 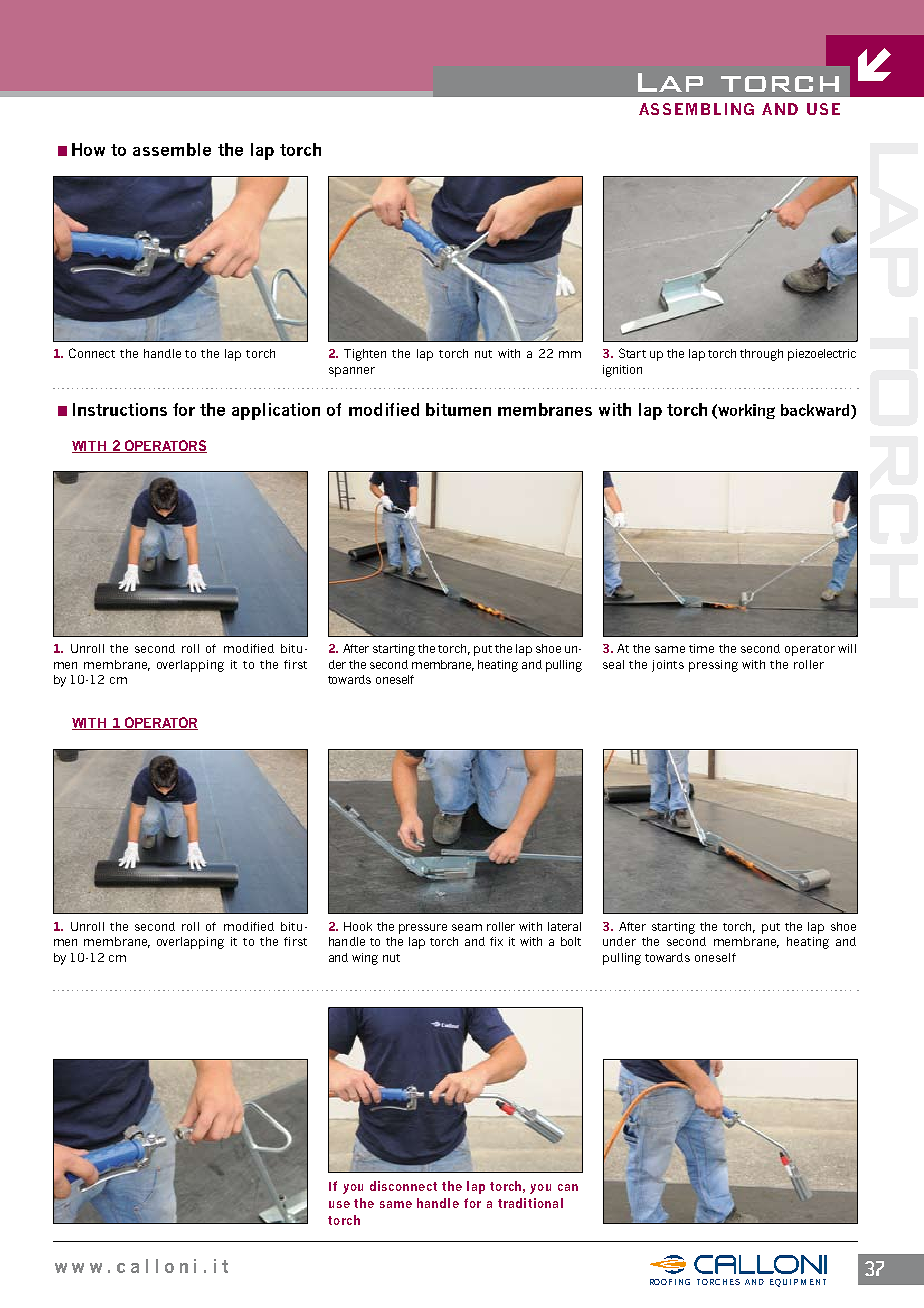 What do you see at coordinates (358, 926) in the page?
I see `Hook` at bounding box center [358, 926].
